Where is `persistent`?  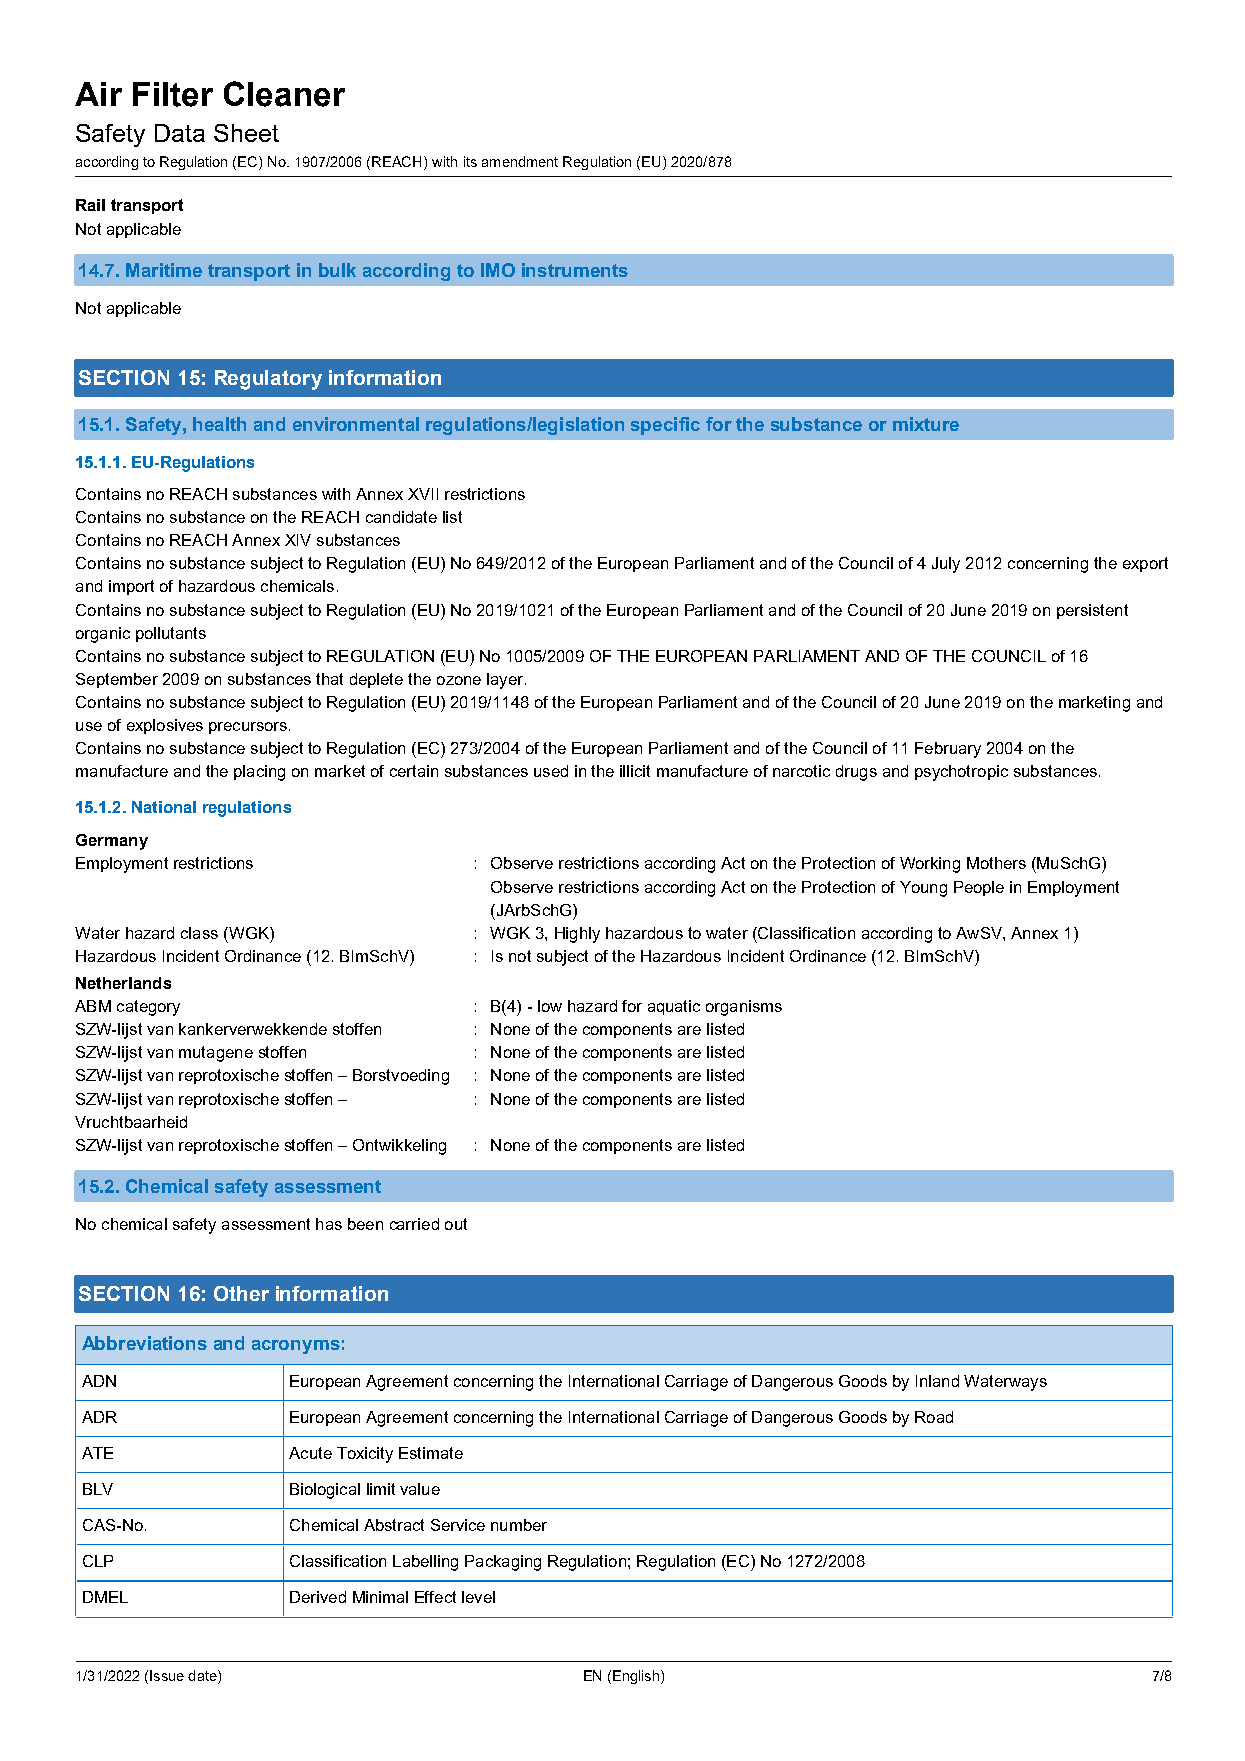 persistent is located at coordinates (1092, 611).
